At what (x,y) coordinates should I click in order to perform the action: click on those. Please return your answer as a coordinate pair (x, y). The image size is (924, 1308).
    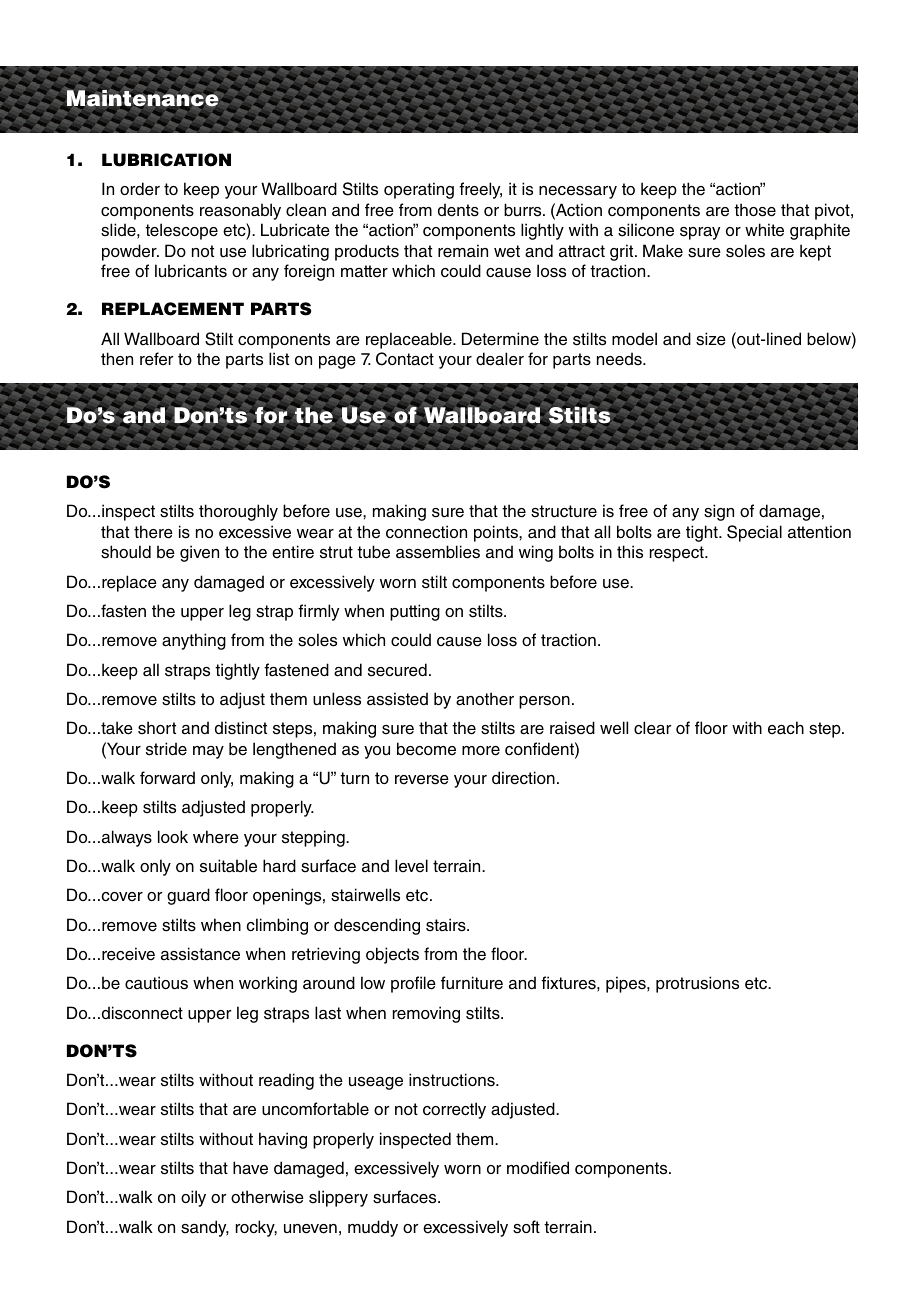
    Looking at the image, I should click on (755, 210).
